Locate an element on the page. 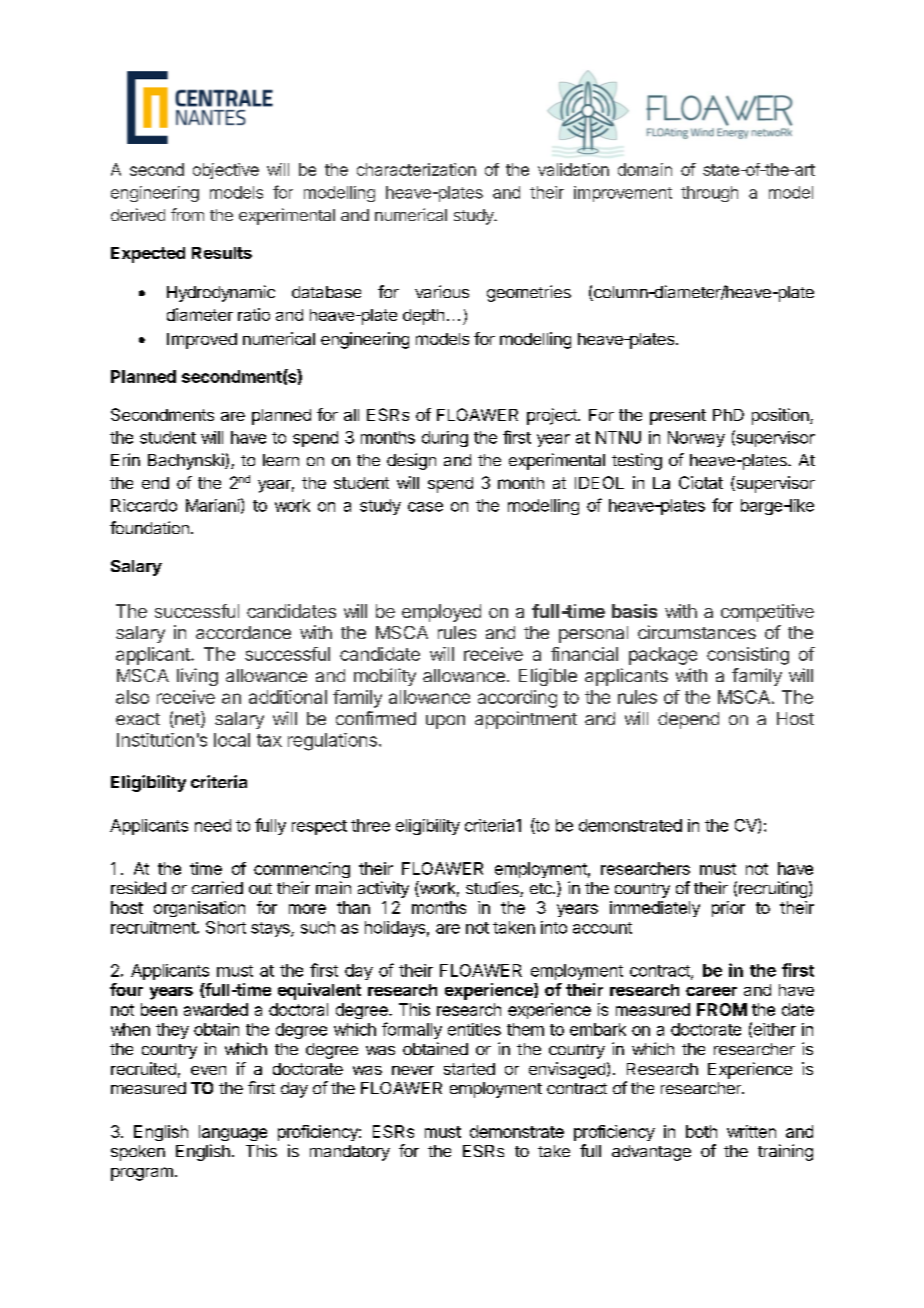  upon is located at coordinates (445, 722).
